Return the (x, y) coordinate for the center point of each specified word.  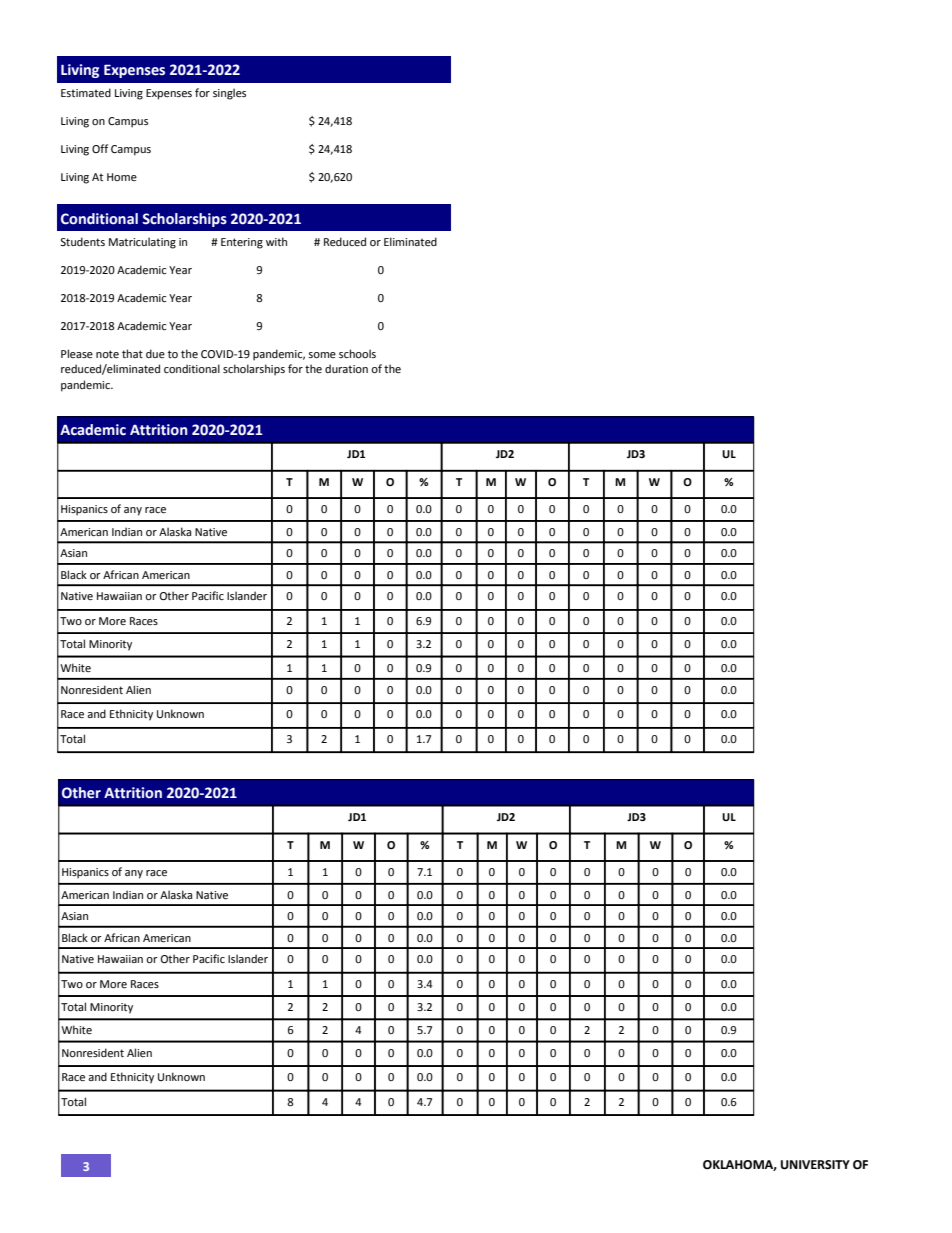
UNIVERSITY (815, 1165)
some (322, 355)
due (155, 353)
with (276, 241)
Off (100, 148)
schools (357, 353)
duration (346, 368)
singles (229, 94)
